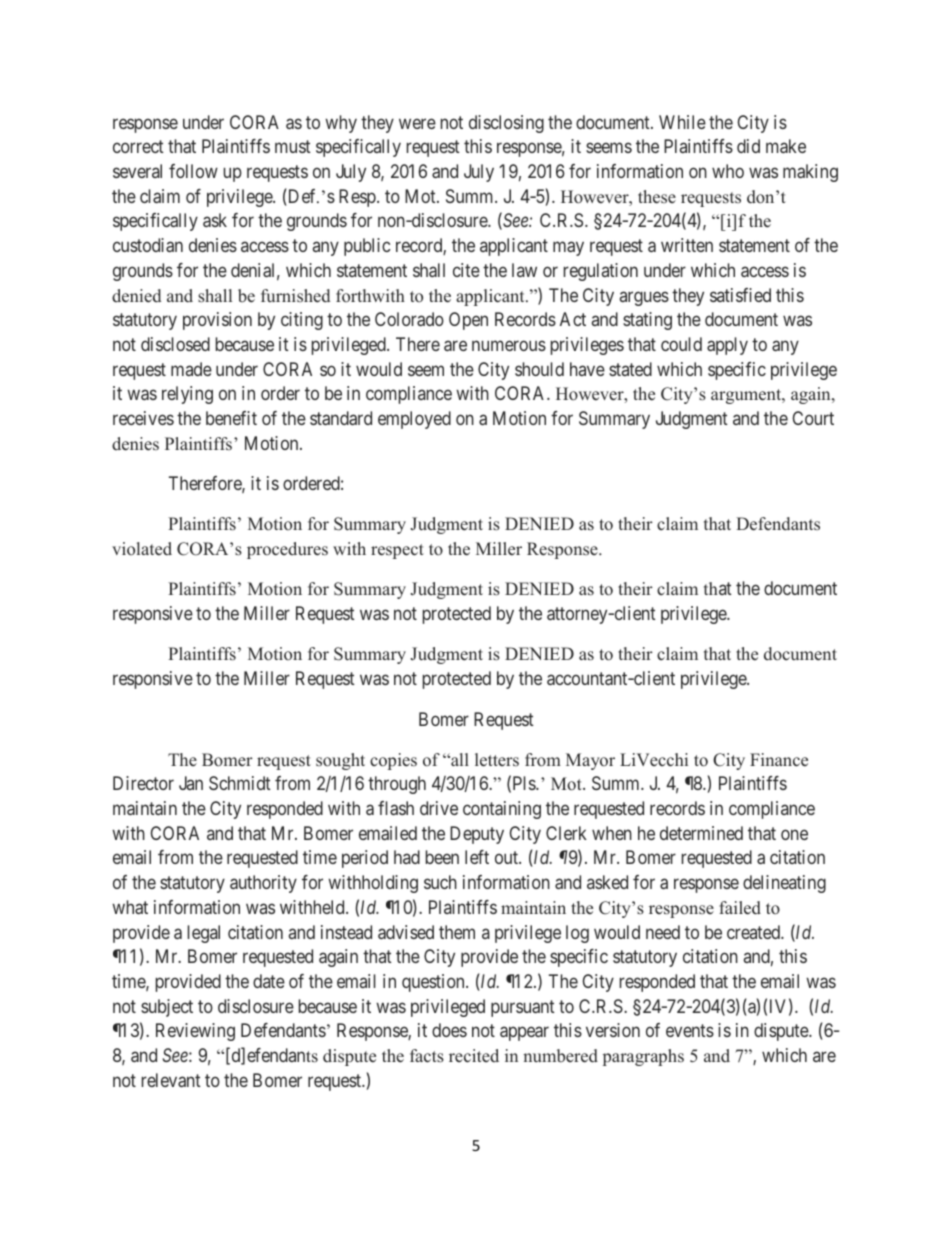  I want to click on did, so click(748, 146).
